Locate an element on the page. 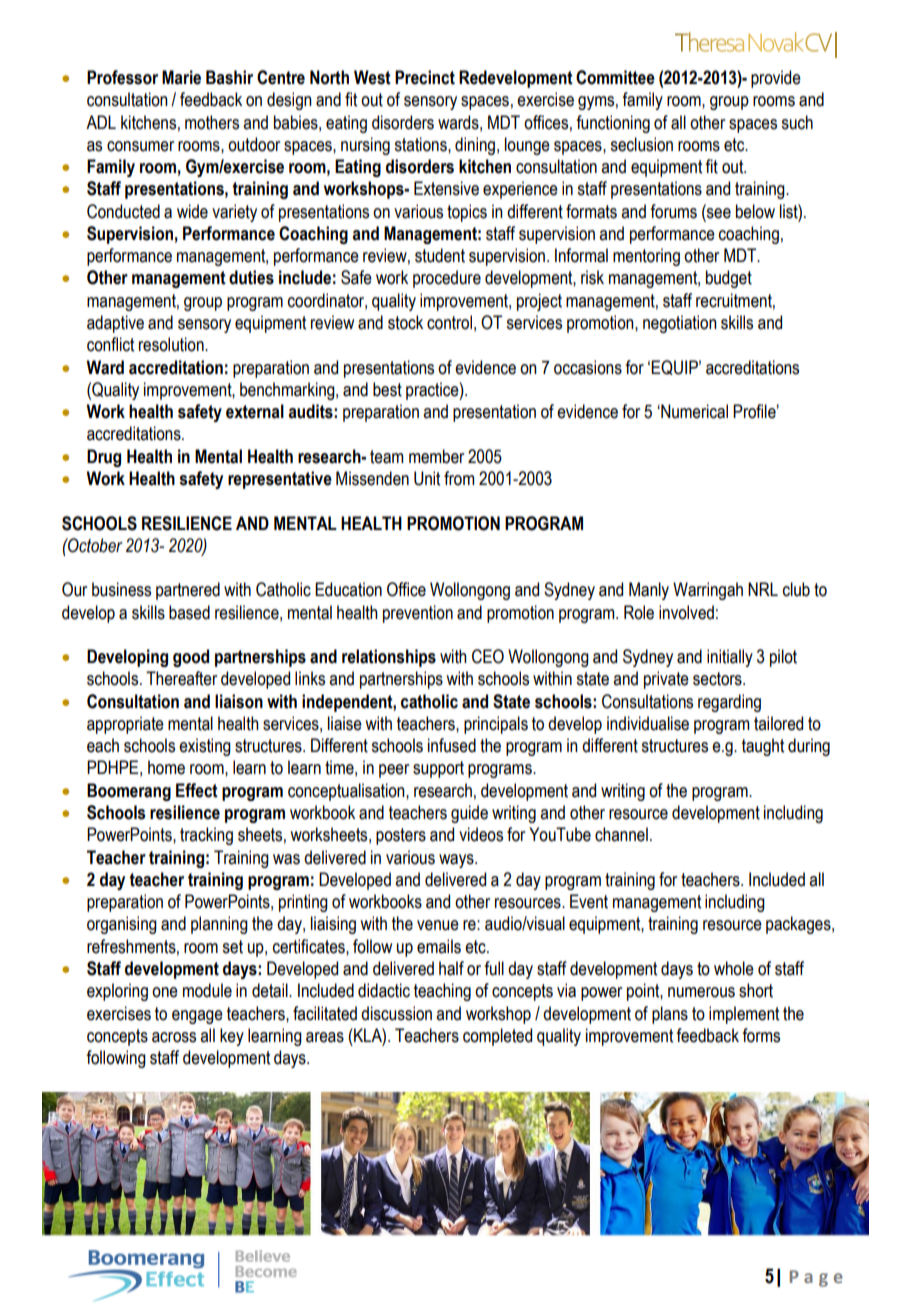 This page has height=1316, width=911. such is located at coordinates (797, 122).
